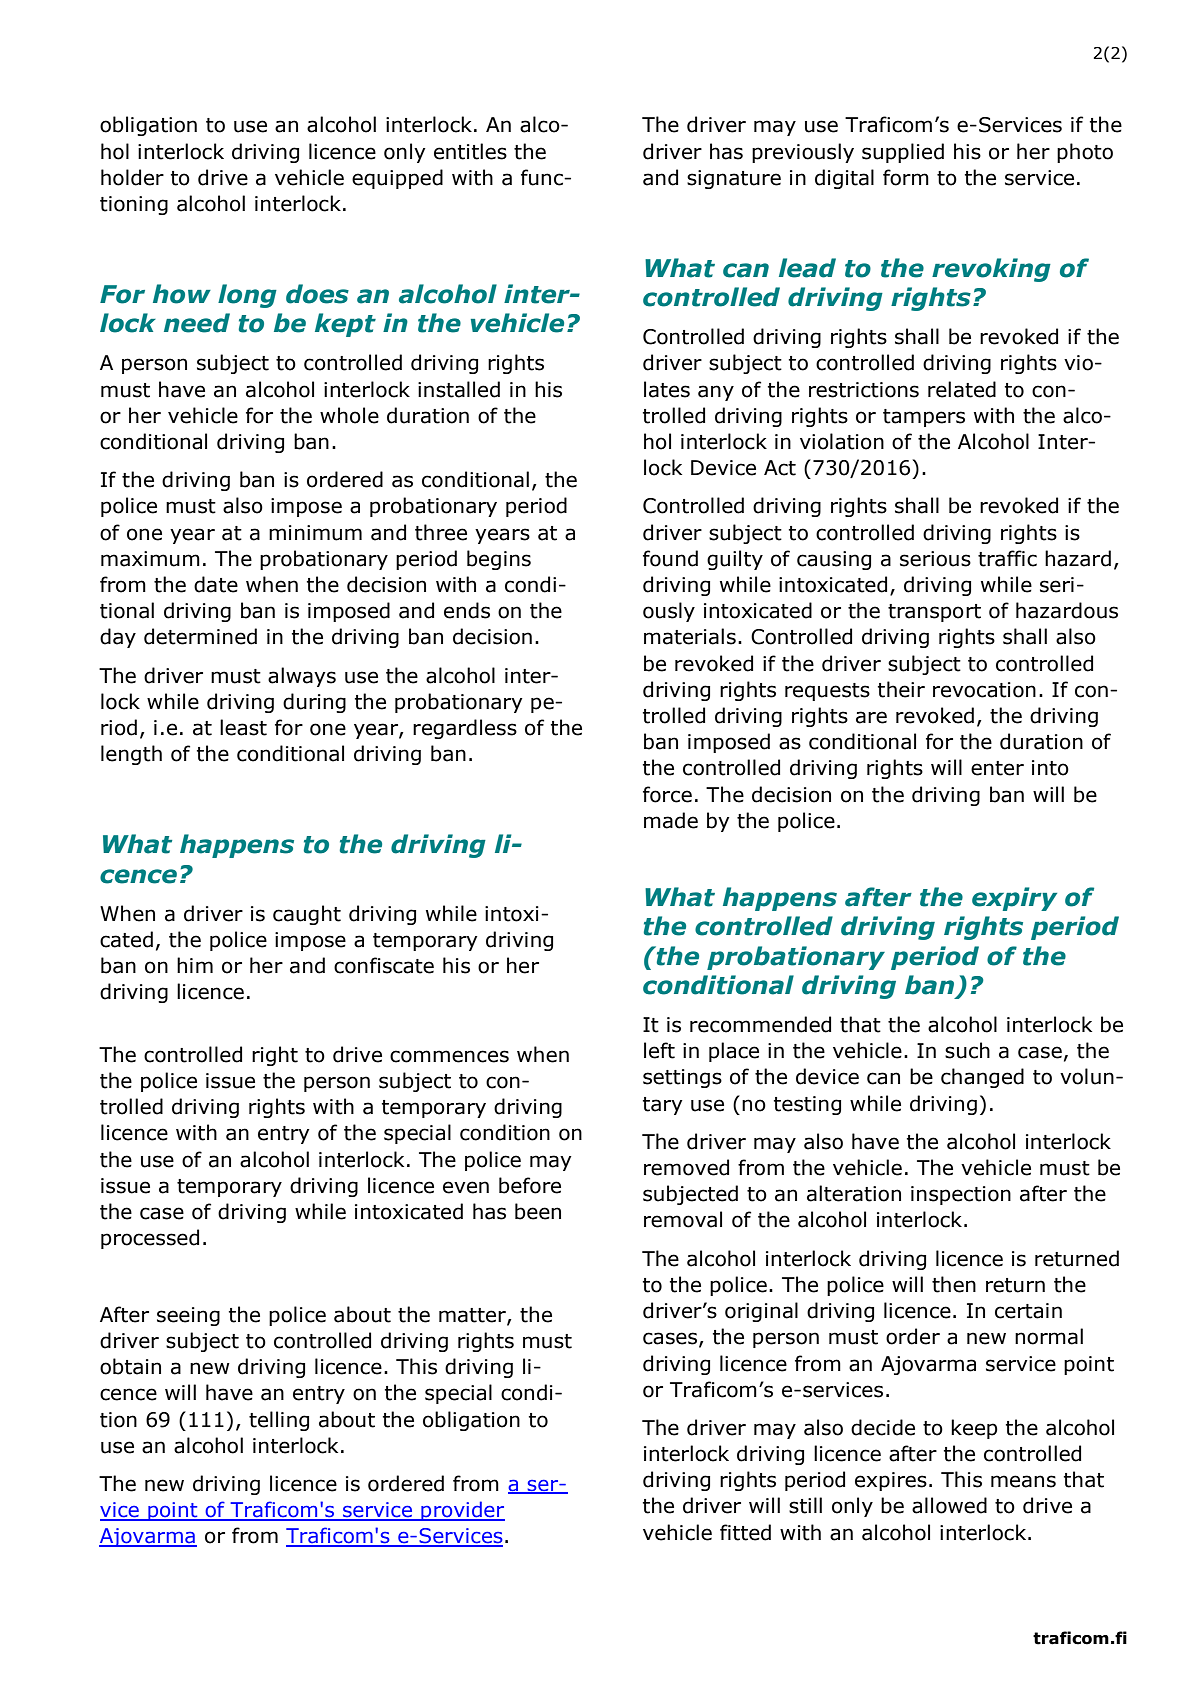 The image size is (1199, 1696). I want to click on left, so click(659, 1050).
